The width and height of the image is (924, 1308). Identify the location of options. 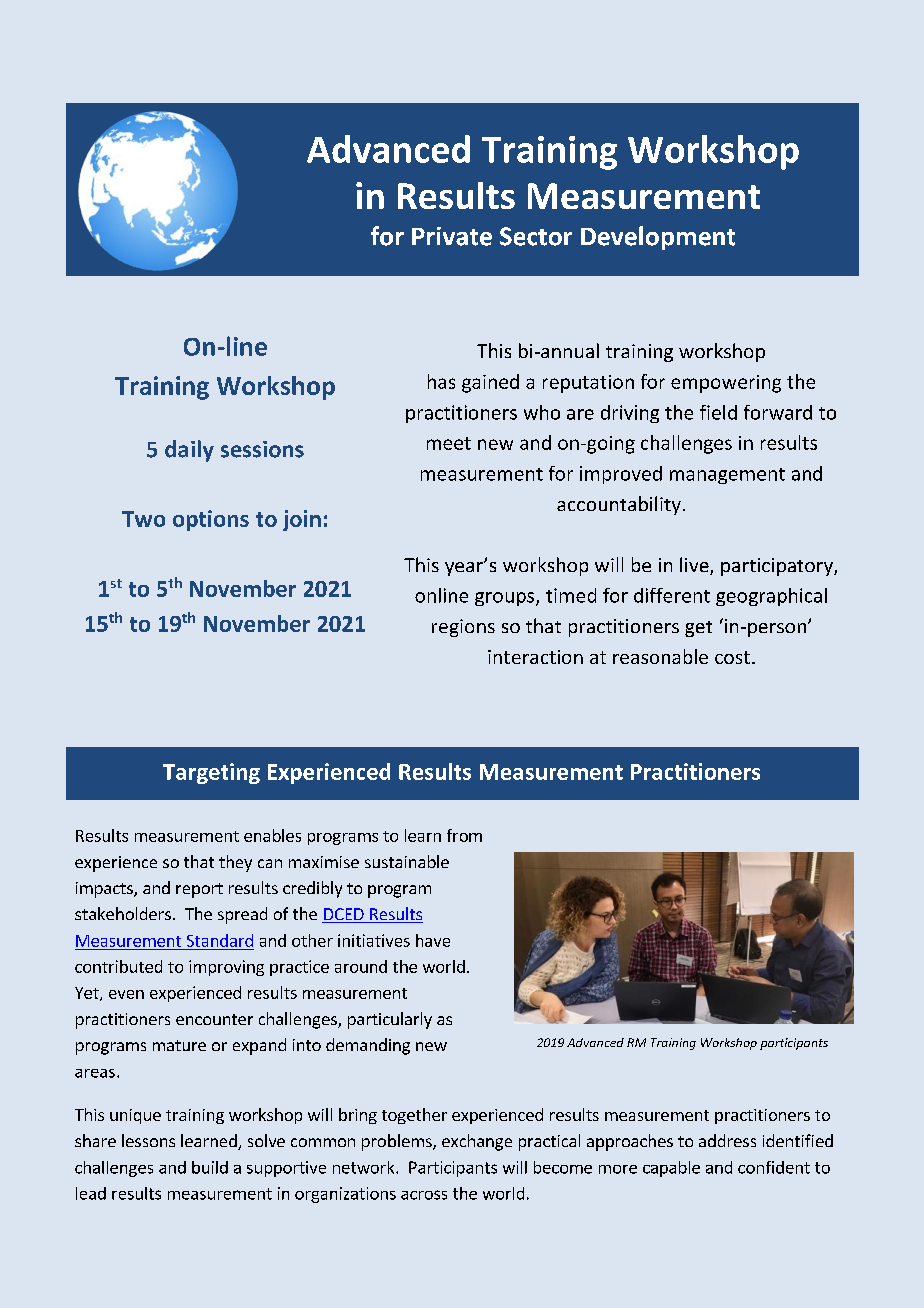
(211, 520).
